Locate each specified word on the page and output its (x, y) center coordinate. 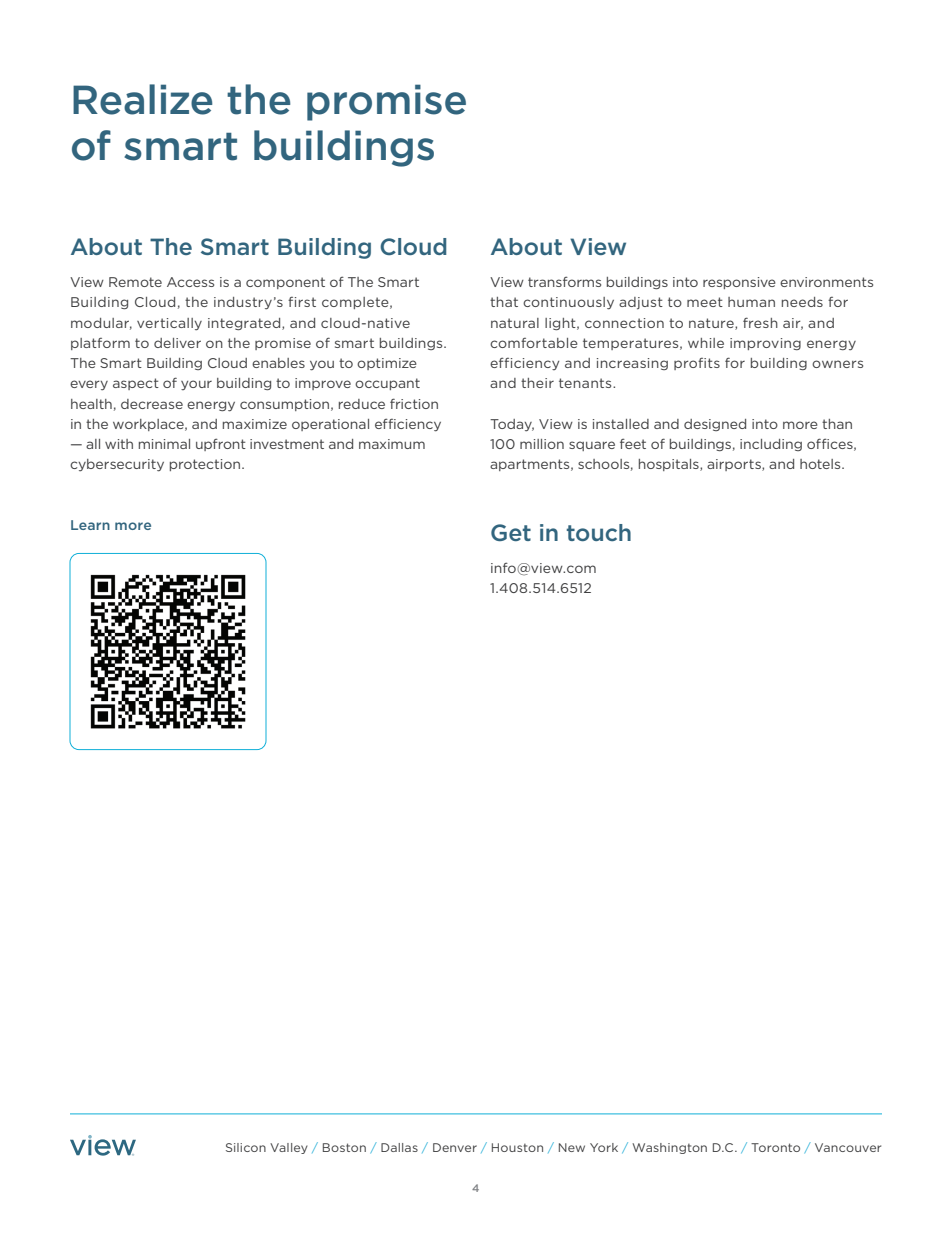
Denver (455, 1147)
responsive (739, 283)
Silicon (246, 1147)
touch (599, 532)
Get (511, 532)
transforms (564, 281)
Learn (90, 525)
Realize (143, 99)
